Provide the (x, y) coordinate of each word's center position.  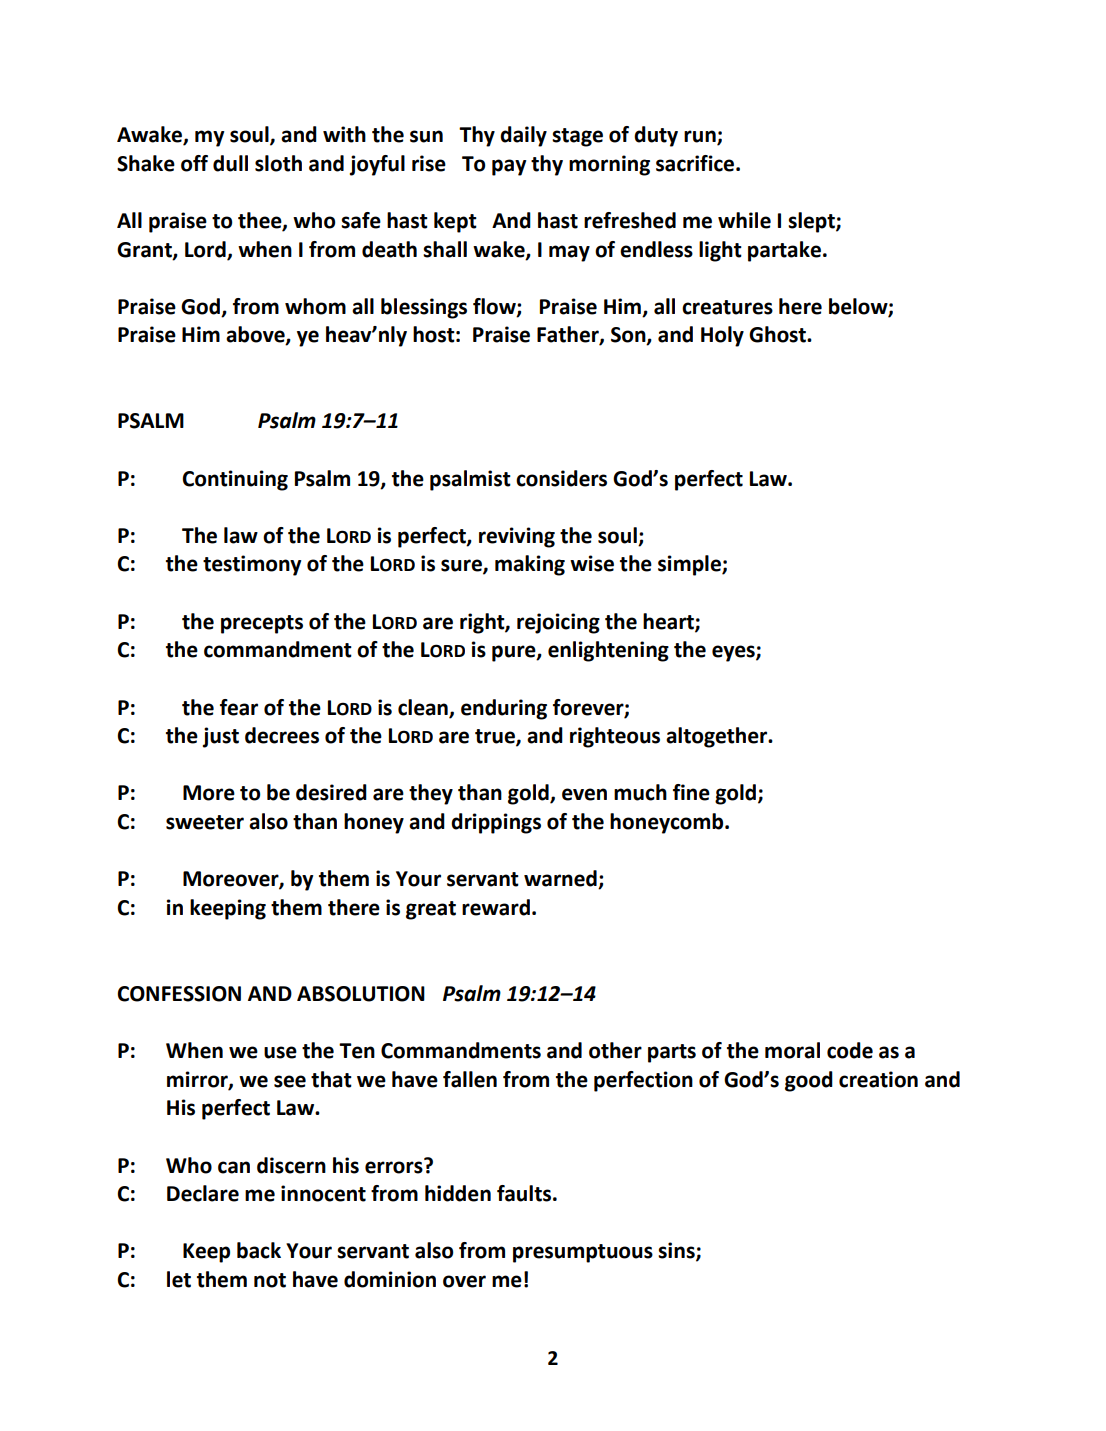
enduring (504, 709)
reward (496, 907)
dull (230, 163)
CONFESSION (179, 994)
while (744, 220)
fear (239, 707)
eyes (734, 653)
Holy (722, 336)
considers (561, 478)
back (259, 1250)
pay (509, 167)
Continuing (235, 480)
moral (792, 1050)
